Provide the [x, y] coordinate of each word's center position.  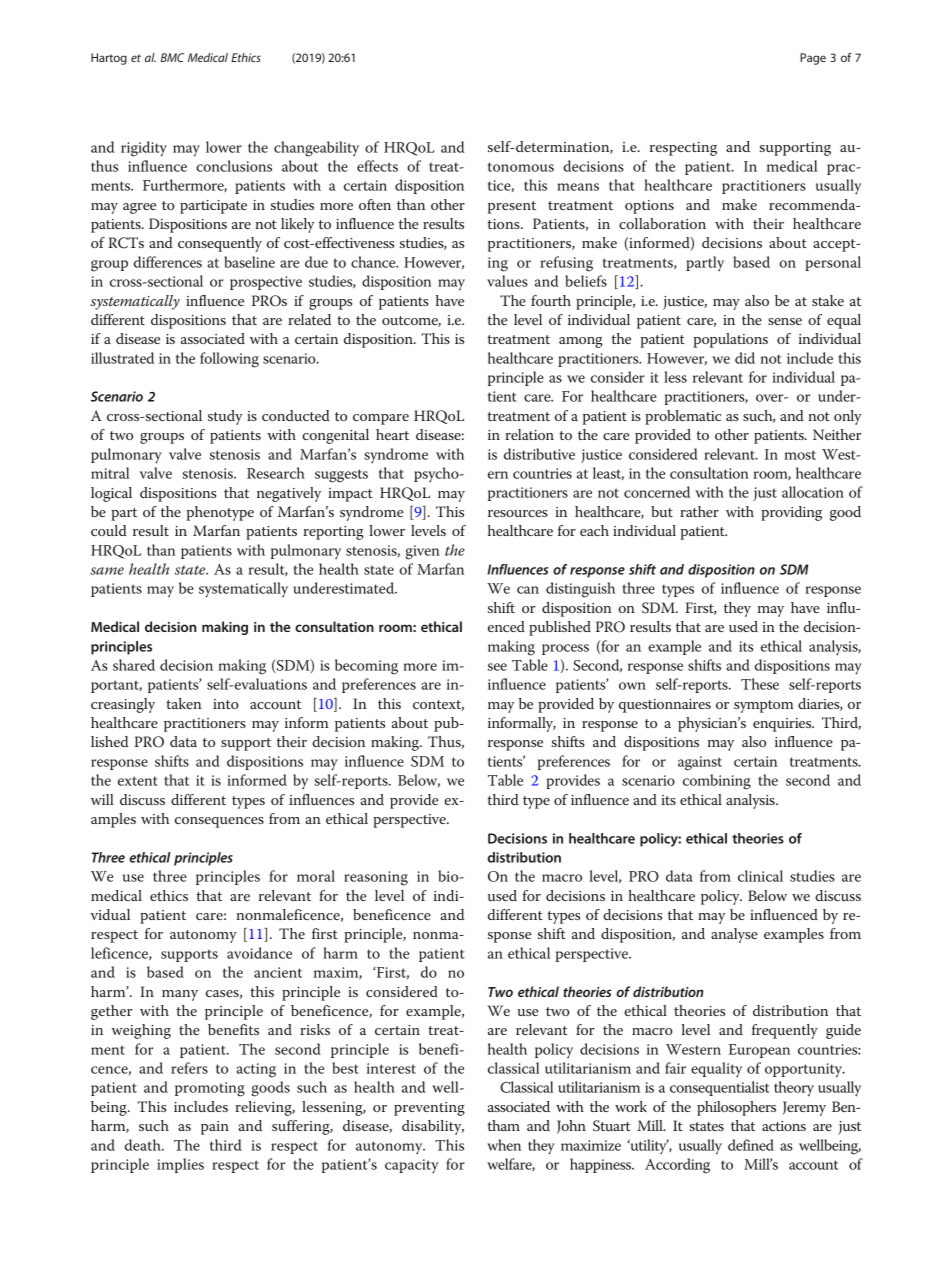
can [528, 590]
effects [377, 166]
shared [134, 665]
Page [813, 59]
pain [215, 1128]
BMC [172, 57]
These [760, 684]
